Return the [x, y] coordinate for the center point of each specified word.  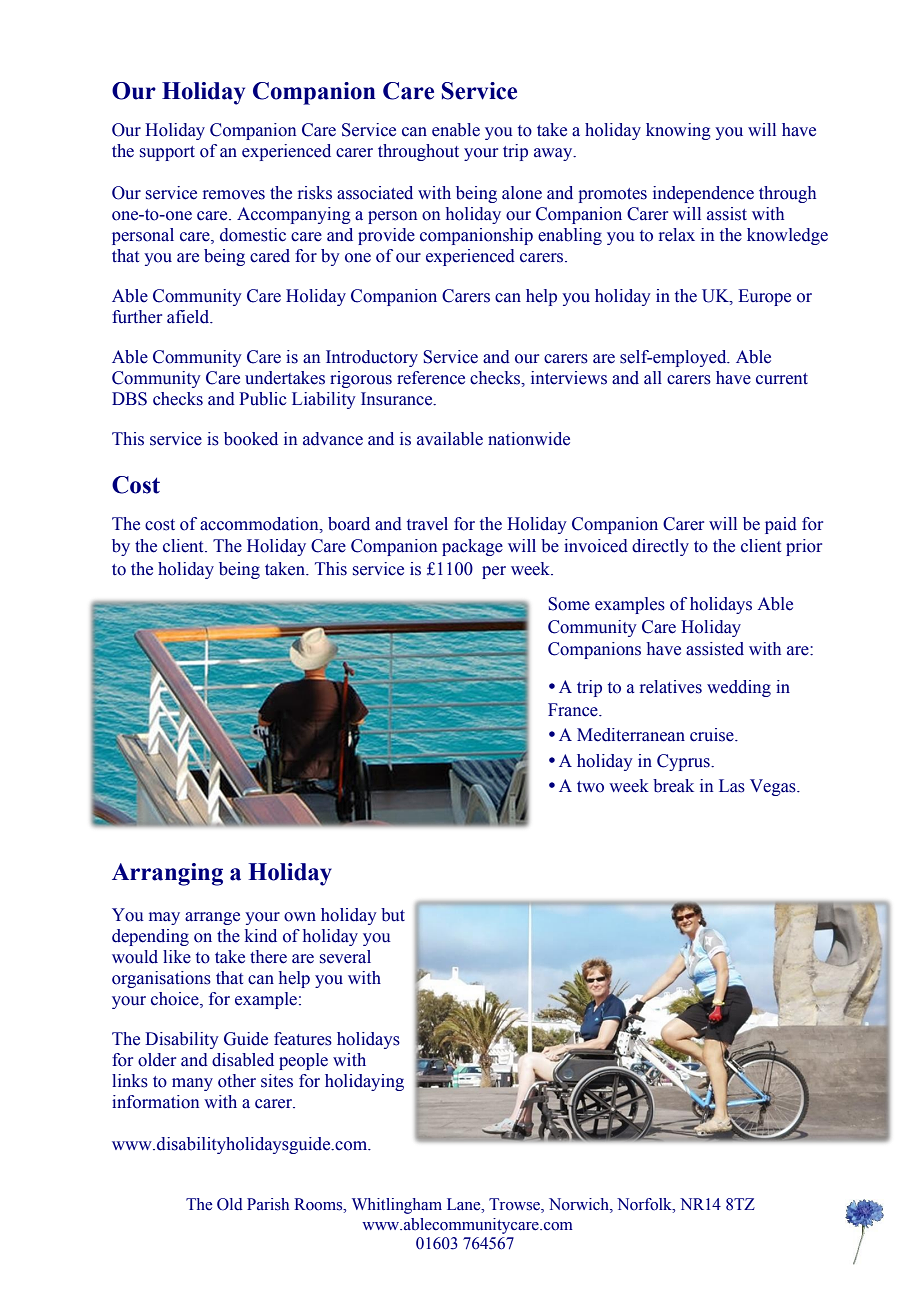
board [349, 524]
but [393, 915]
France [574, 710]
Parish [268, 1204]
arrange [212, 918]
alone [522, 193]
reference [431, 378]
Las [732, 786]
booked [251, 439]
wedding [739, 688]
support [167, 153]
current [782, 379]
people [303, 1061]
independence [703, 194]
